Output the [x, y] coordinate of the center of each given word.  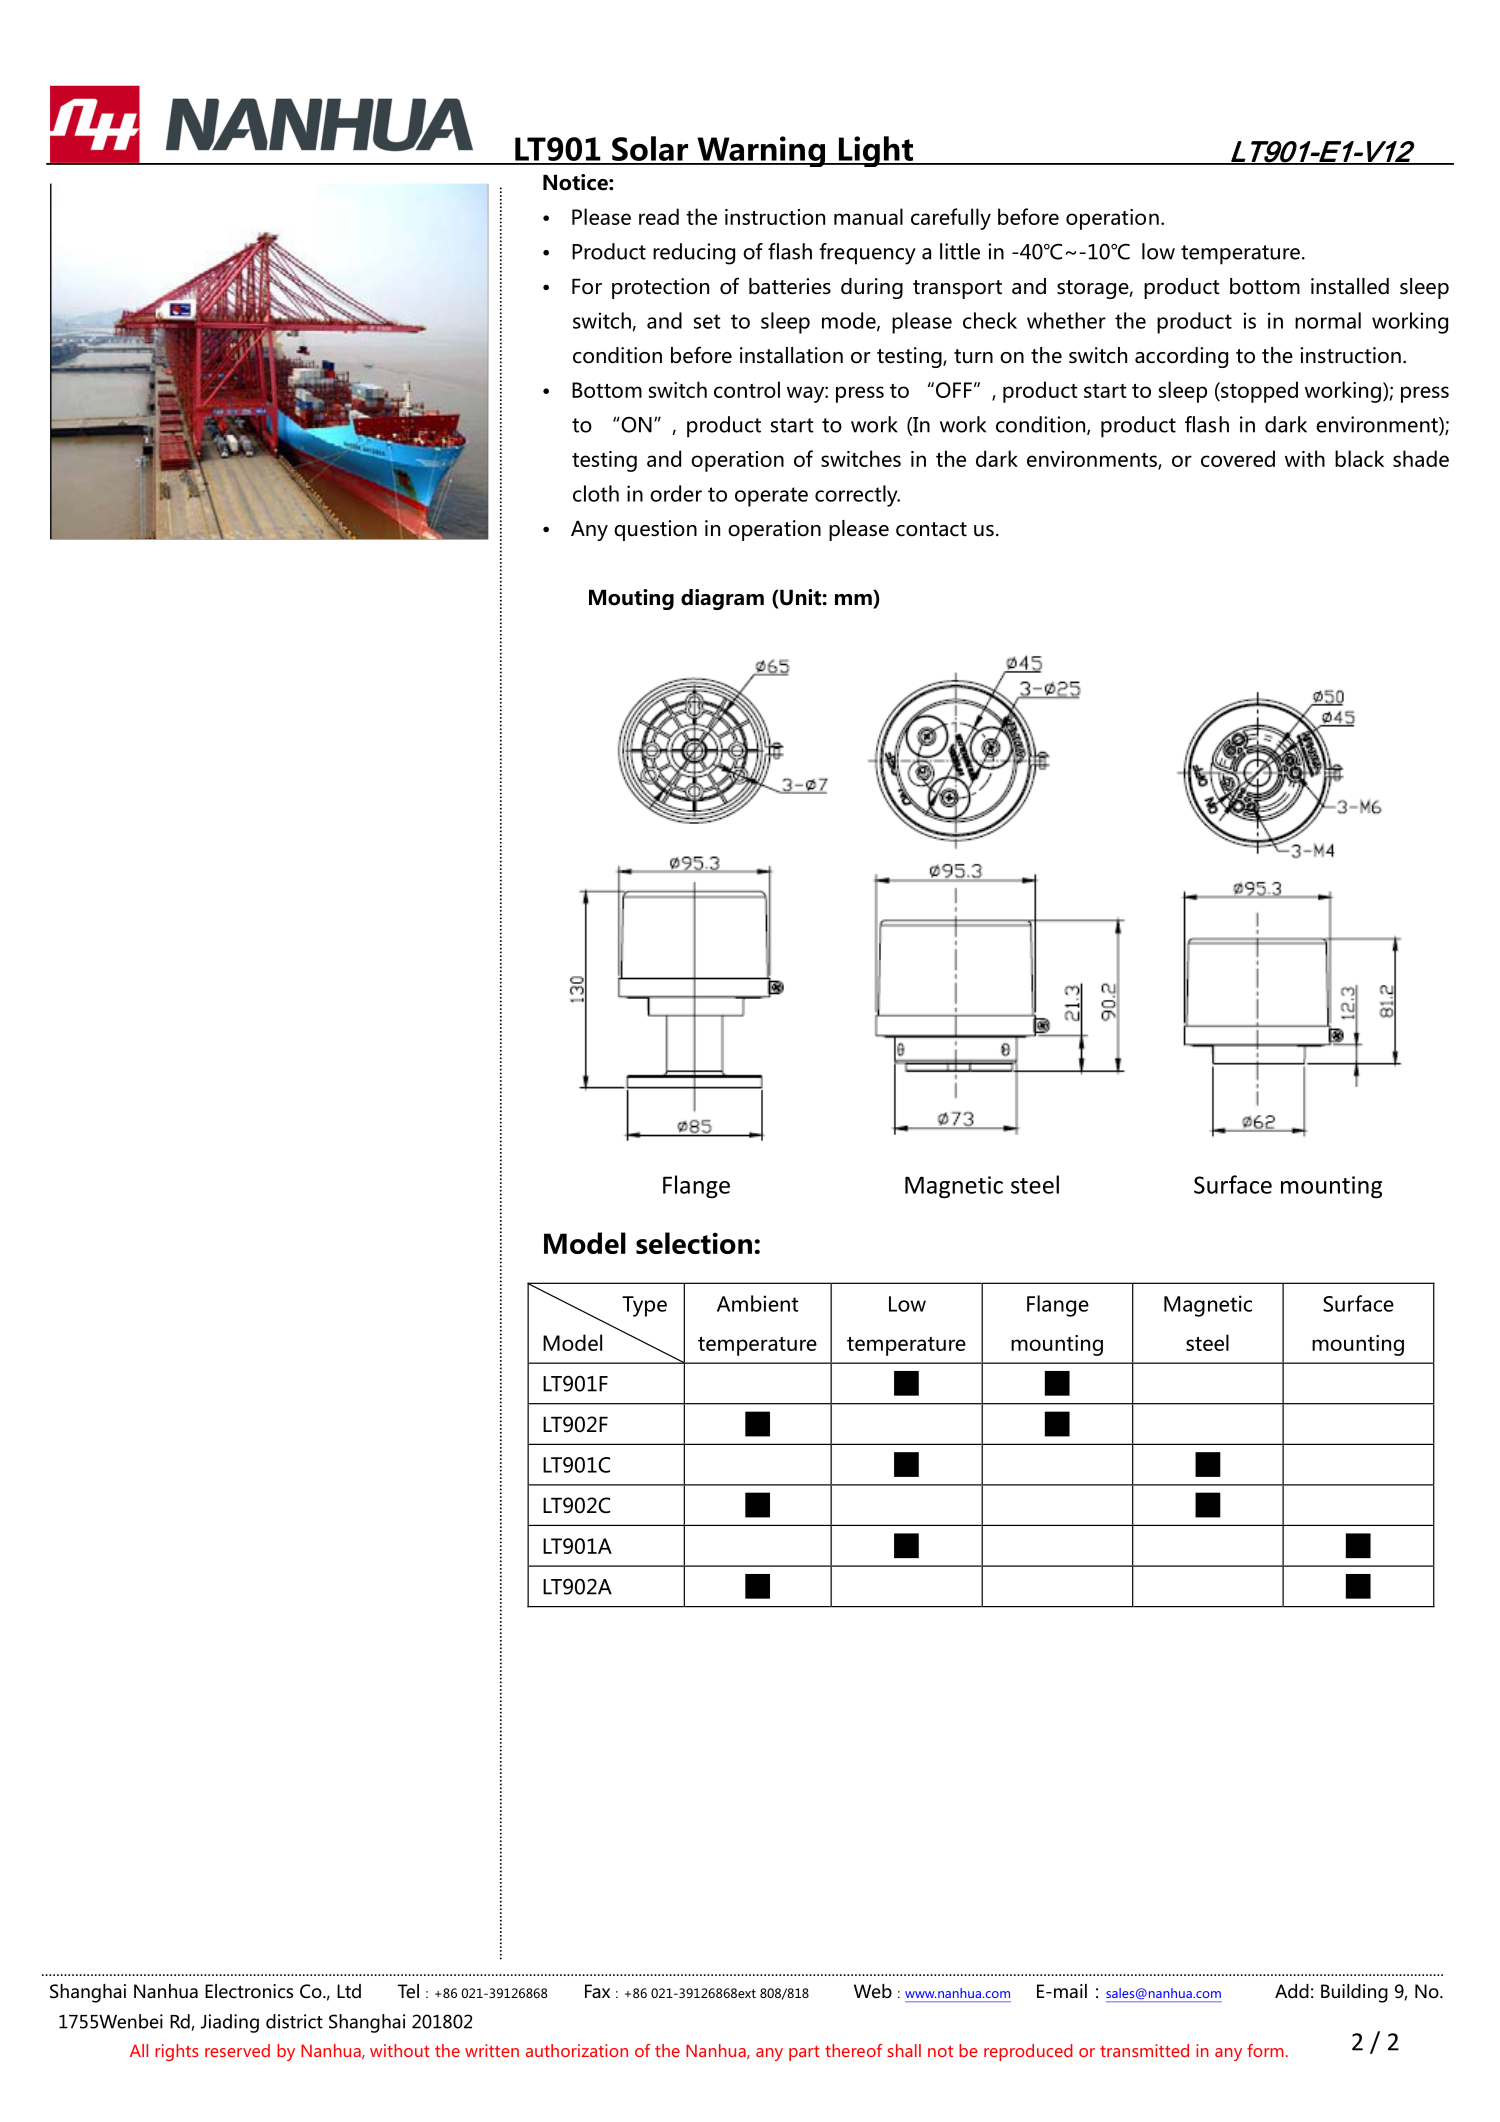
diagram [722, 599]
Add [1292, 1991]
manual [868, 216]
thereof [853, 2050]
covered [1238, 458]
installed [1350, 286]
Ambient [757, 1303]
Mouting [631, 599]
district [294, 2021]
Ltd [349, 1991]
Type [644, 1306]
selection [694, 1243]
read [659, 216]
